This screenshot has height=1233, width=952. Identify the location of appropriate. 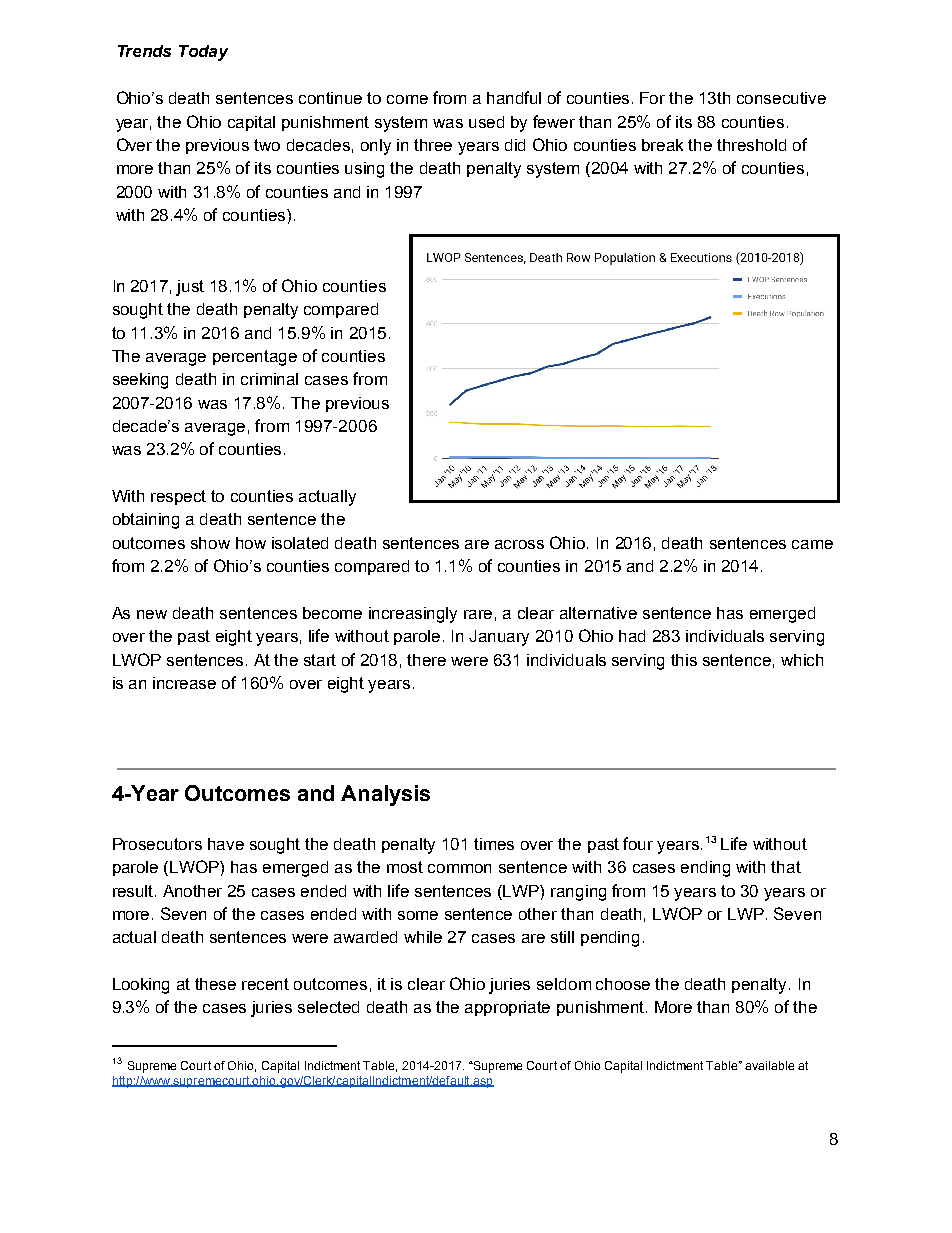
(507, 1008).
